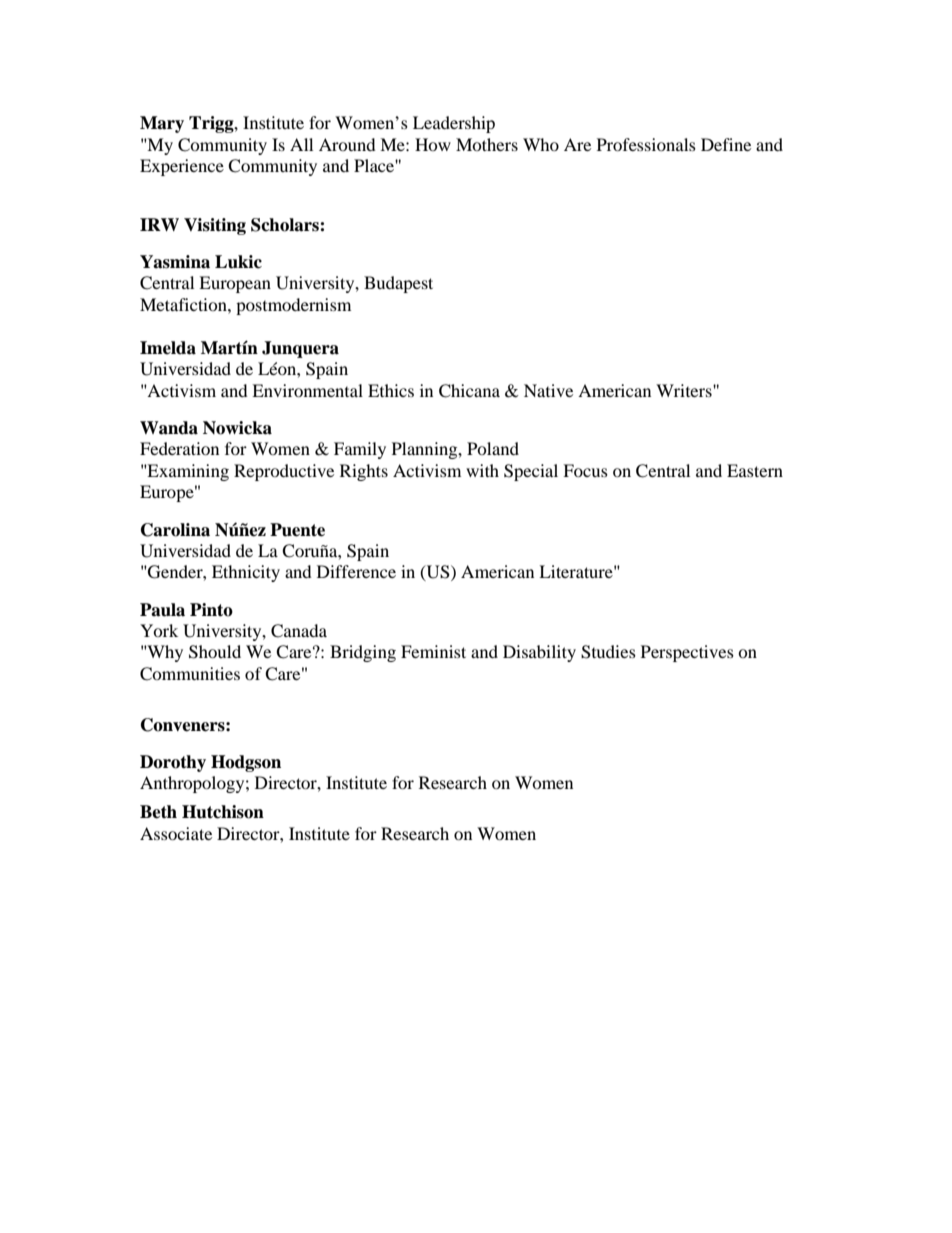  What do you see at coordinates (168, 348) in the image?
I see `Imelda` at bounding box center [168, 348].
